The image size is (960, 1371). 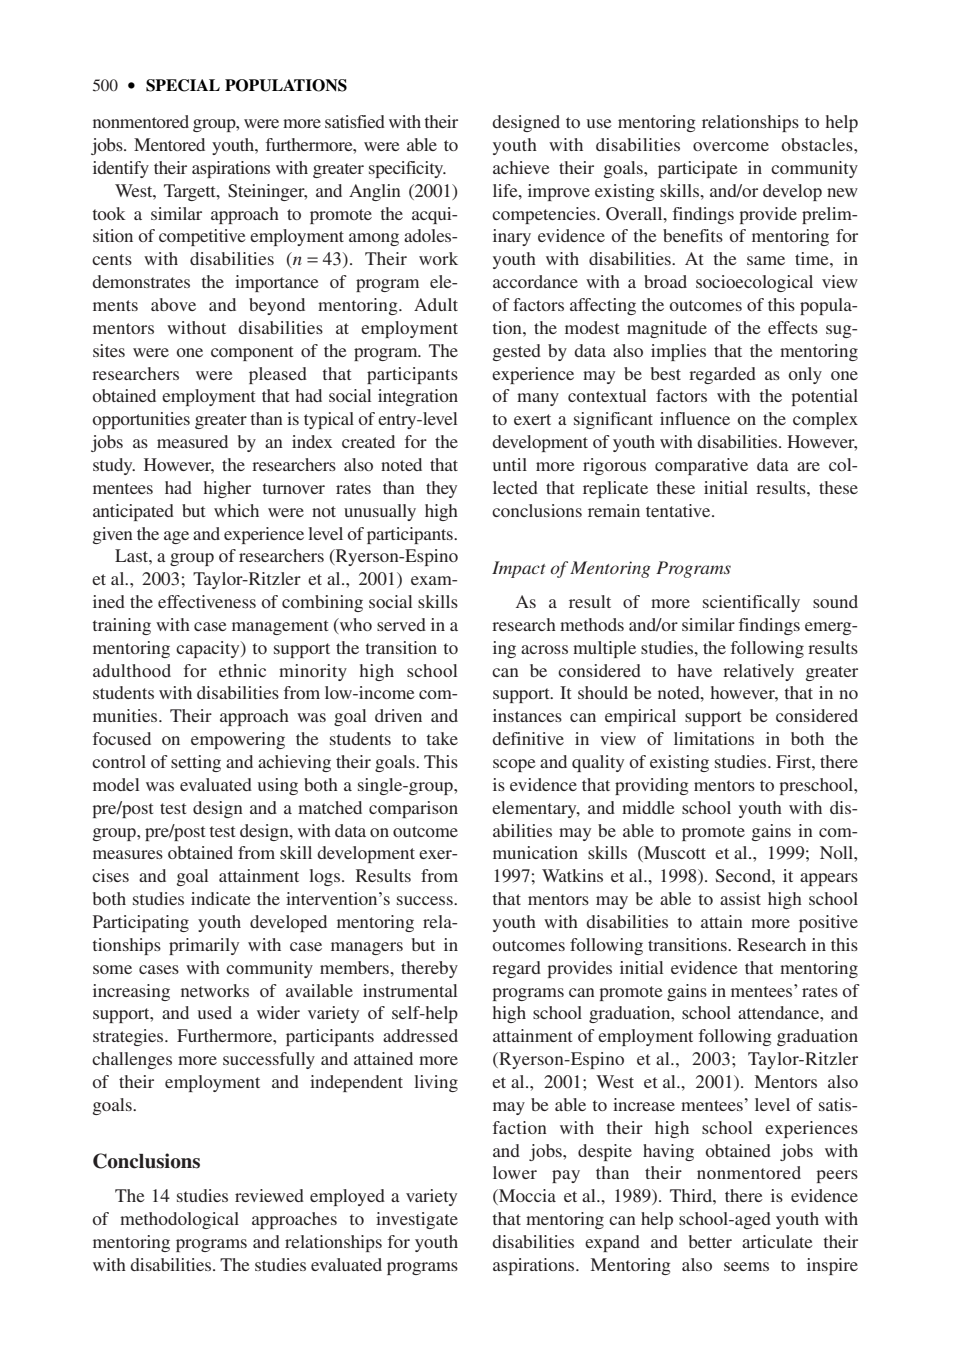 I want to click on only, so click(x=805, y=375).
